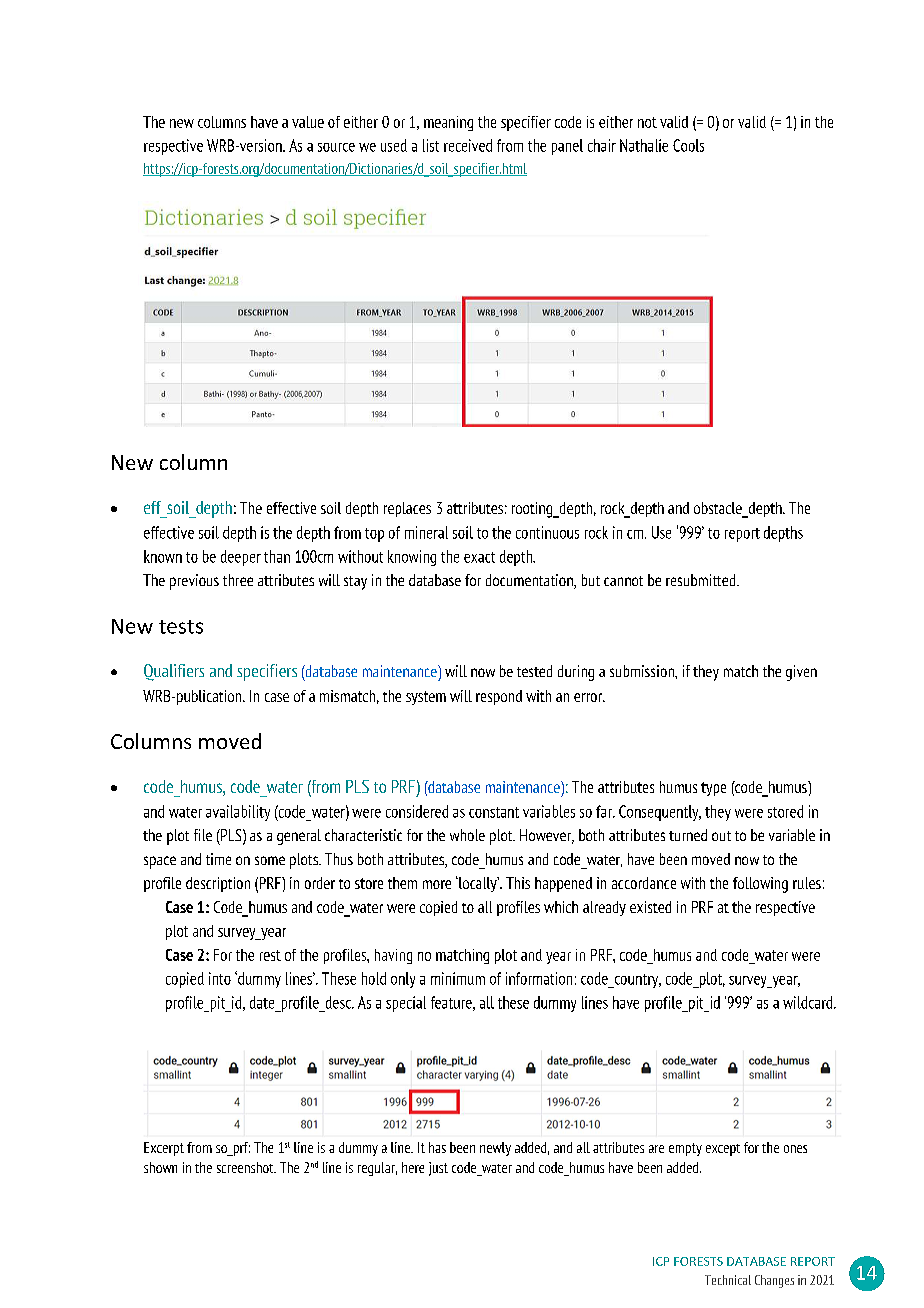 This page has width=924, height=1308. Describe the element at coordinates (438, 1169) in the page. I see `just` at that location.
